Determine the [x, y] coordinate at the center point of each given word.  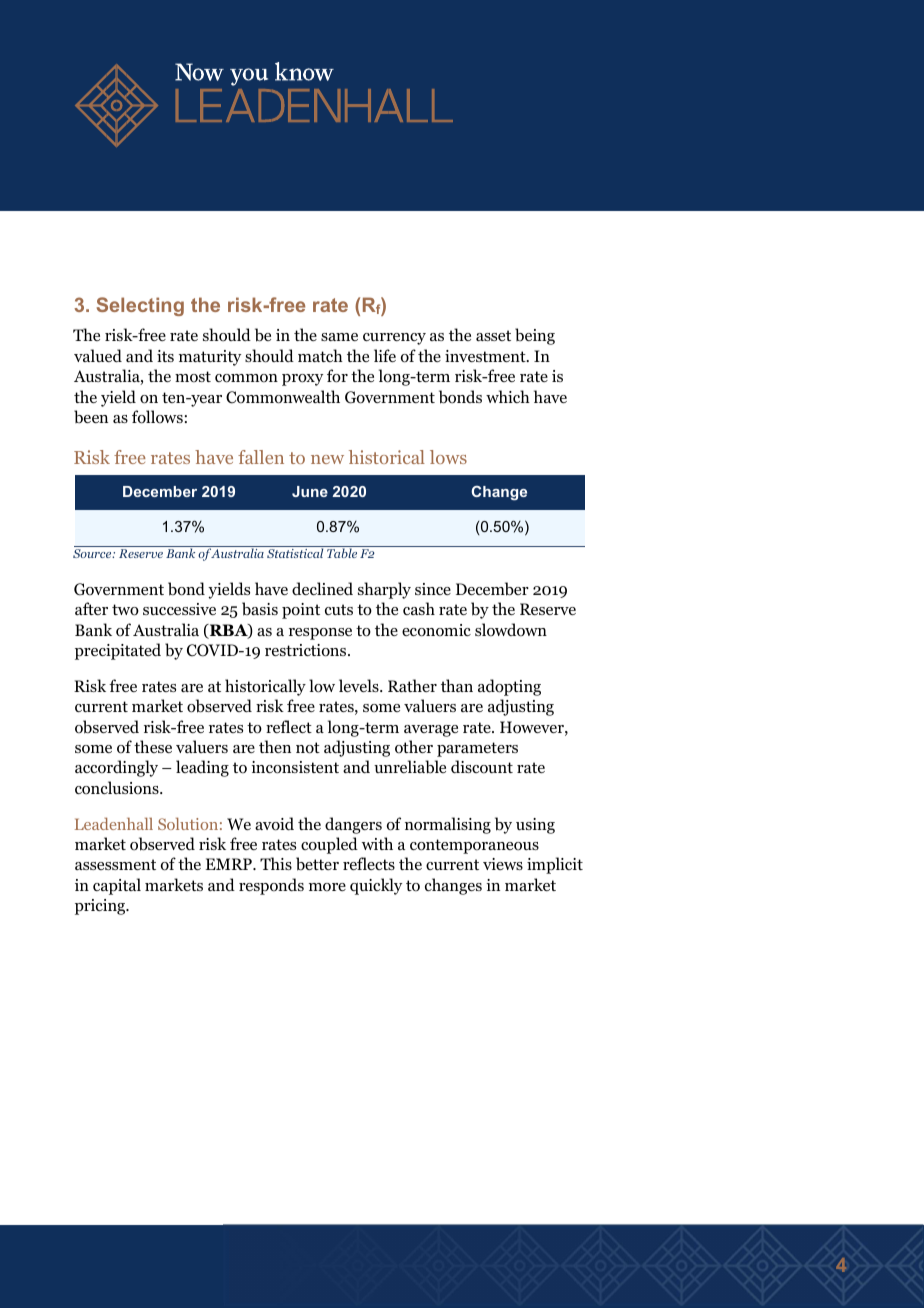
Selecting [140, 306]
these [153, 746]
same [339, 337]
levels [360, 685]
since [433, 589]
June [310, 491]
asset [493, 335]
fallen [261, 457]
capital [117, 886]
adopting [509, 687]
